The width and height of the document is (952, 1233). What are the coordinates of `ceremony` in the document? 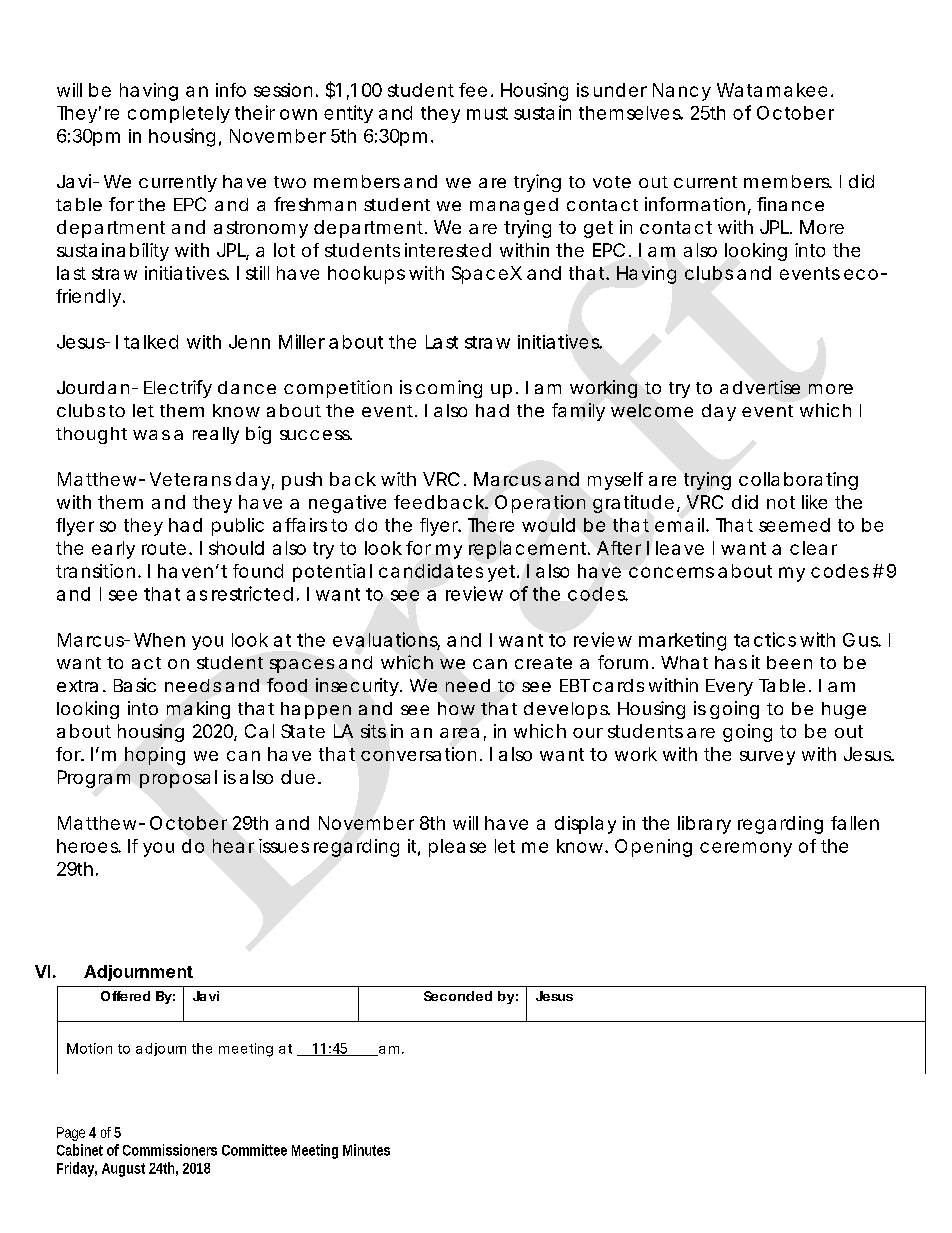 It's located at (746, 849).
